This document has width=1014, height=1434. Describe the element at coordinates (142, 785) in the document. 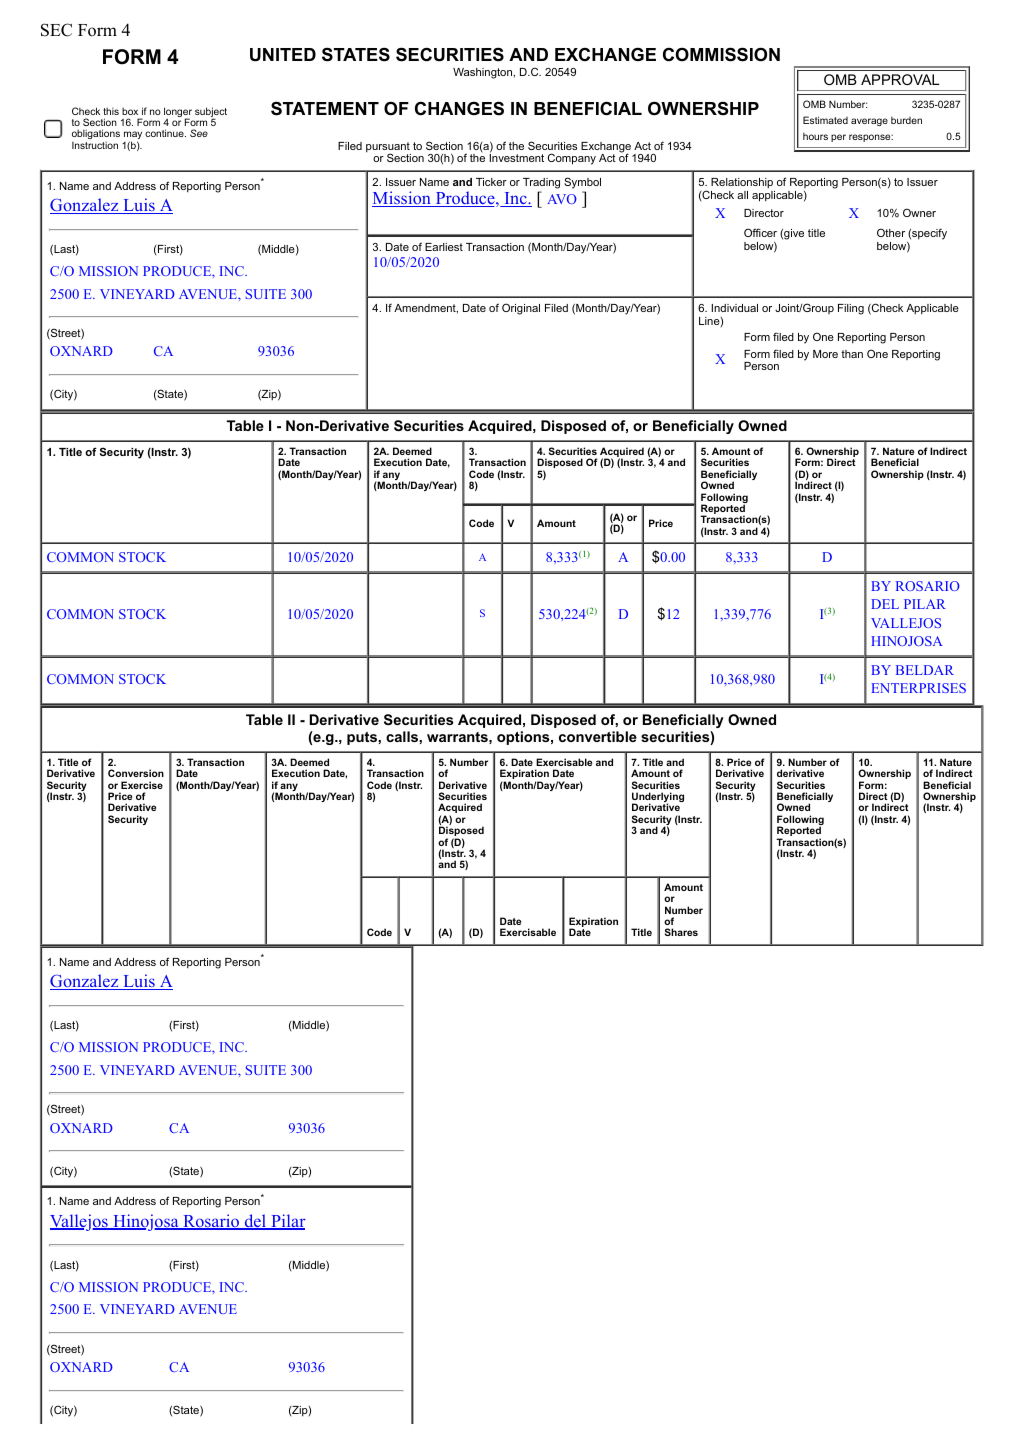

I see `Exercise` at that location.
